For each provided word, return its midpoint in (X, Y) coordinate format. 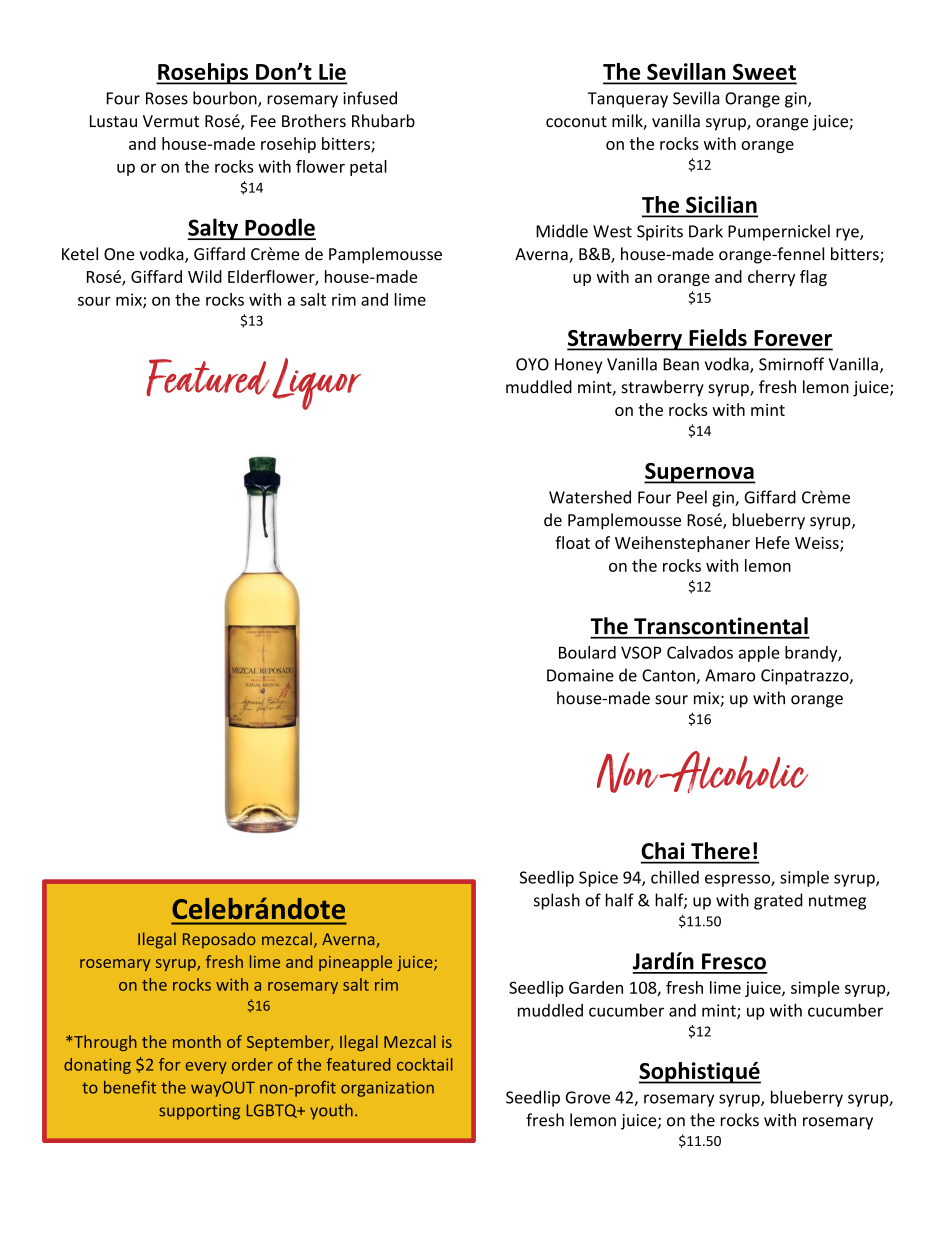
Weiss (818, 544)
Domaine (580, 675)
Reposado (219, 940)
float (572, 542)
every (206, 1068)
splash (557, 901)
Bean (681, 364)
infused (370, 98)
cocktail (425, 1064)
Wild (205, 276)
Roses (167, 98)
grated (778, 901)
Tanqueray (628, 100)
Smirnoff (791, 364)
